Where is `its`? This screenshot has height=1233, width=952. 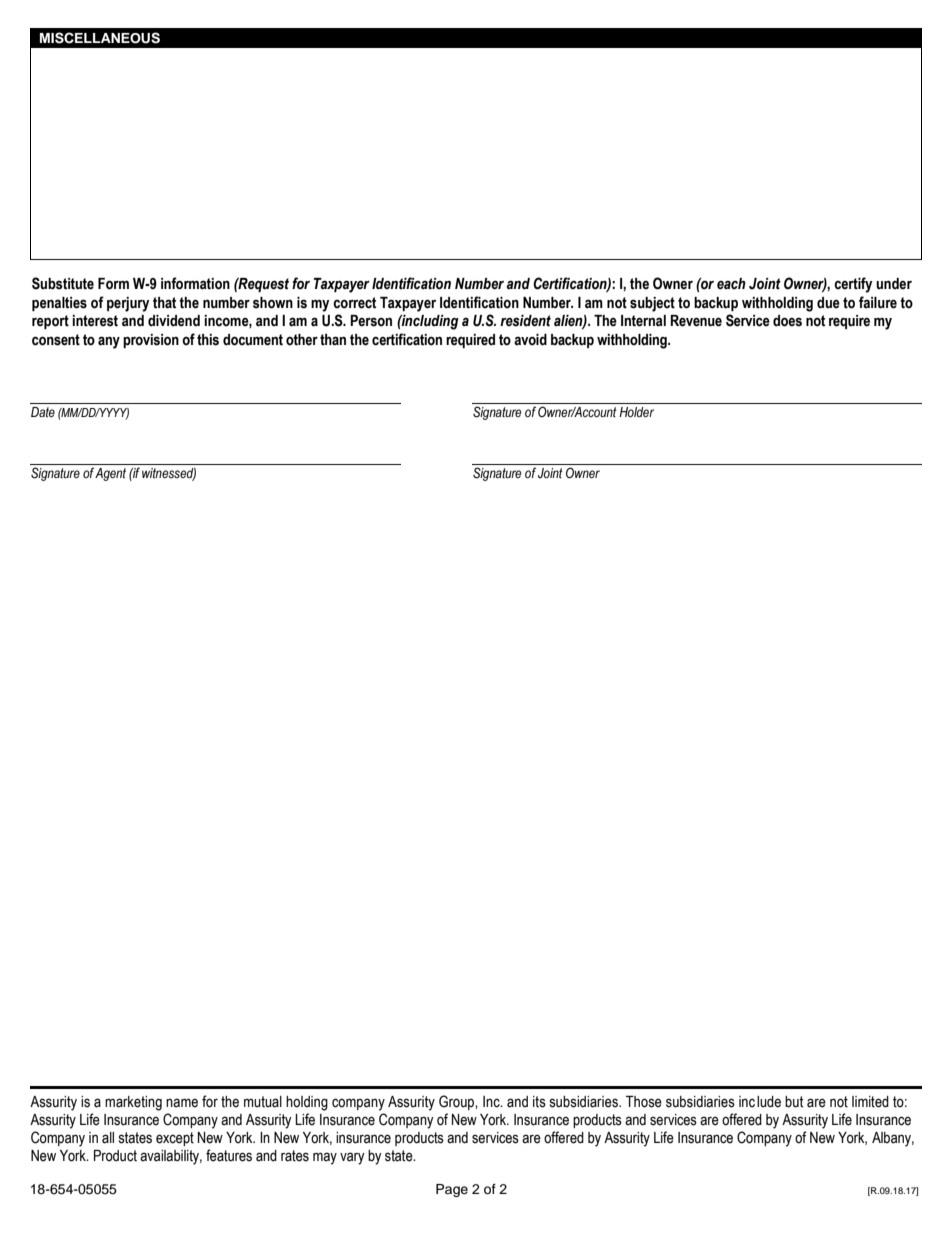
its is located at coordinates (539, 1102).
